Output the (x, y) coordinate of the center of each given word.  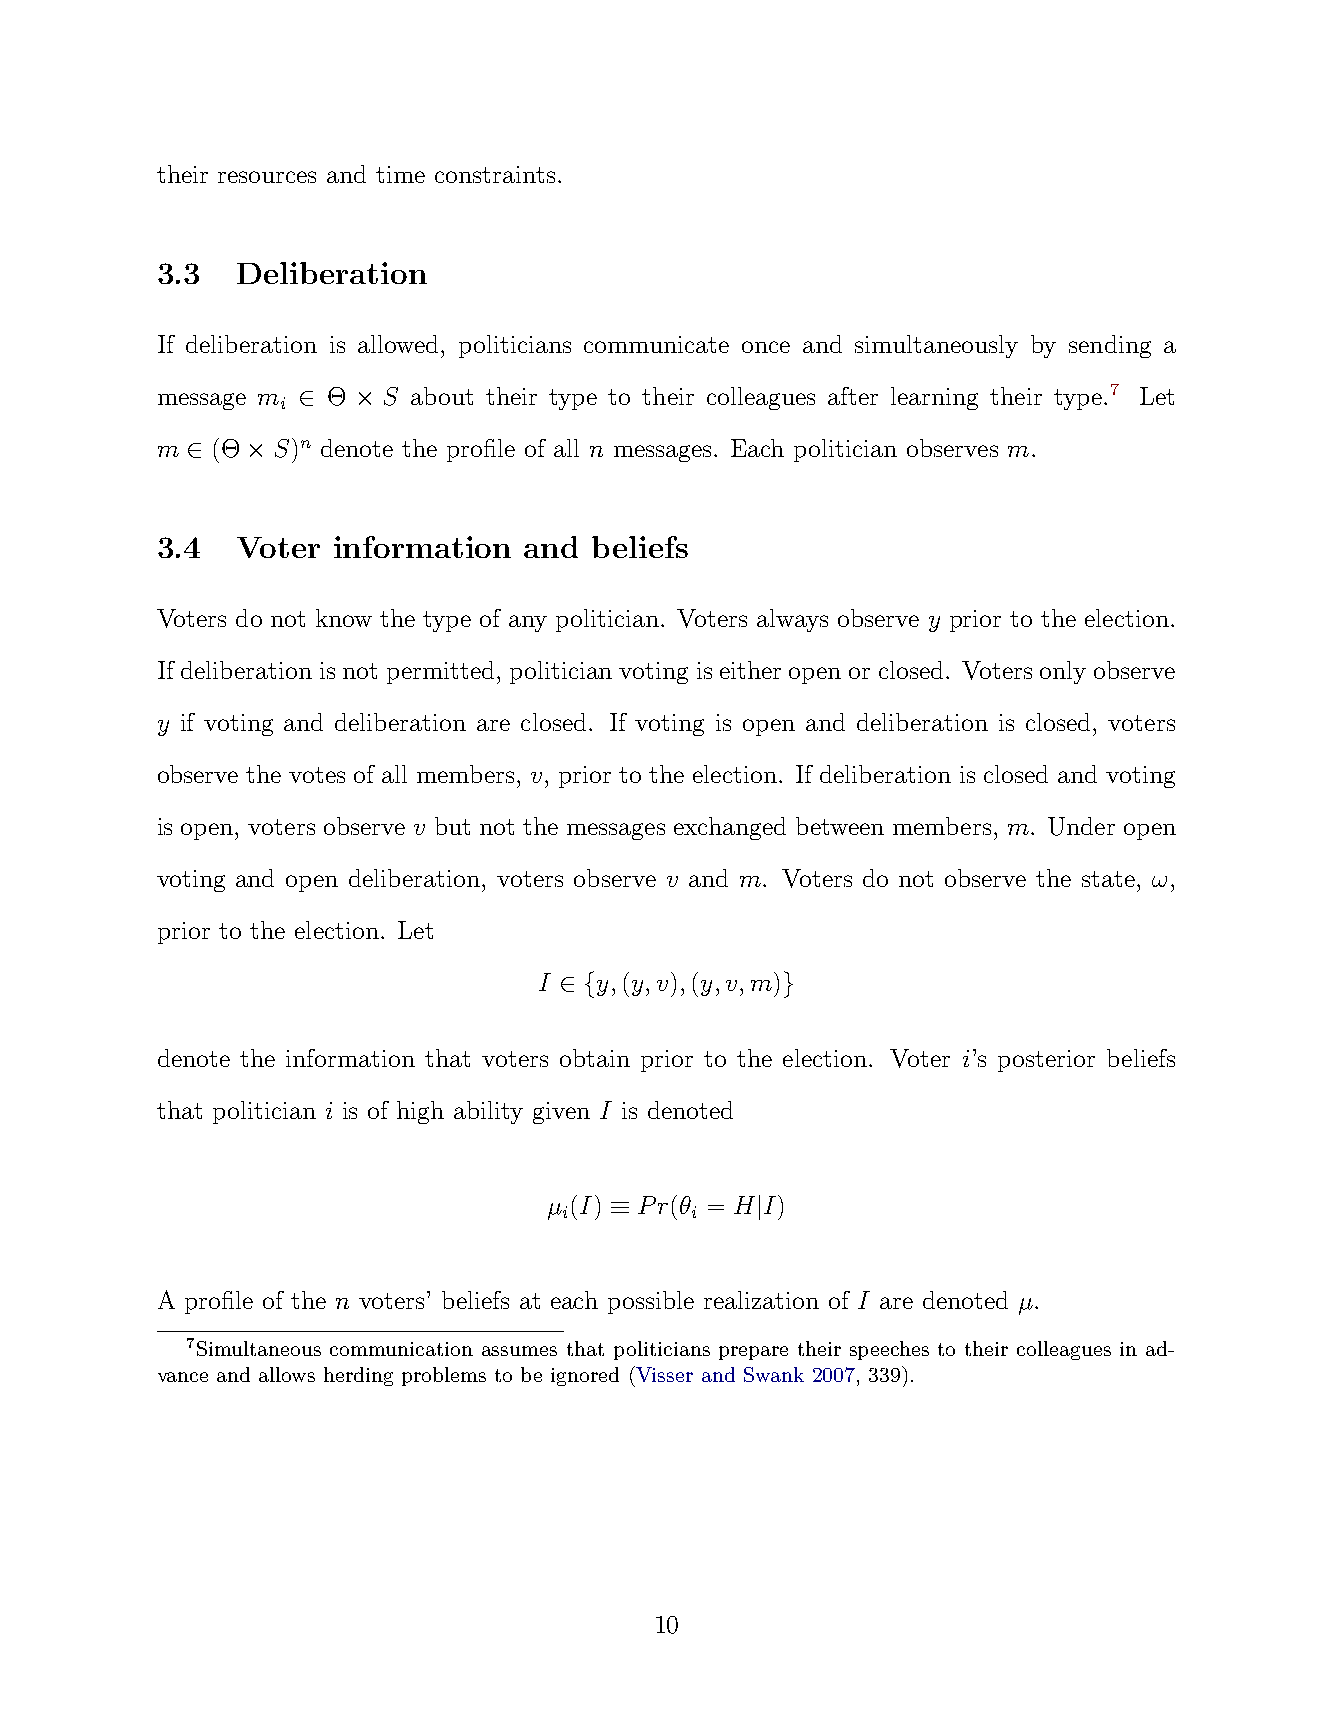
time (400, 174)
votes (317, 775)
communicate (656, 344)
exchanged (730, 828)
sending (1110, 346)
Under (1081, 826)
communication (401, 1349)
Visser (663, 1374)
